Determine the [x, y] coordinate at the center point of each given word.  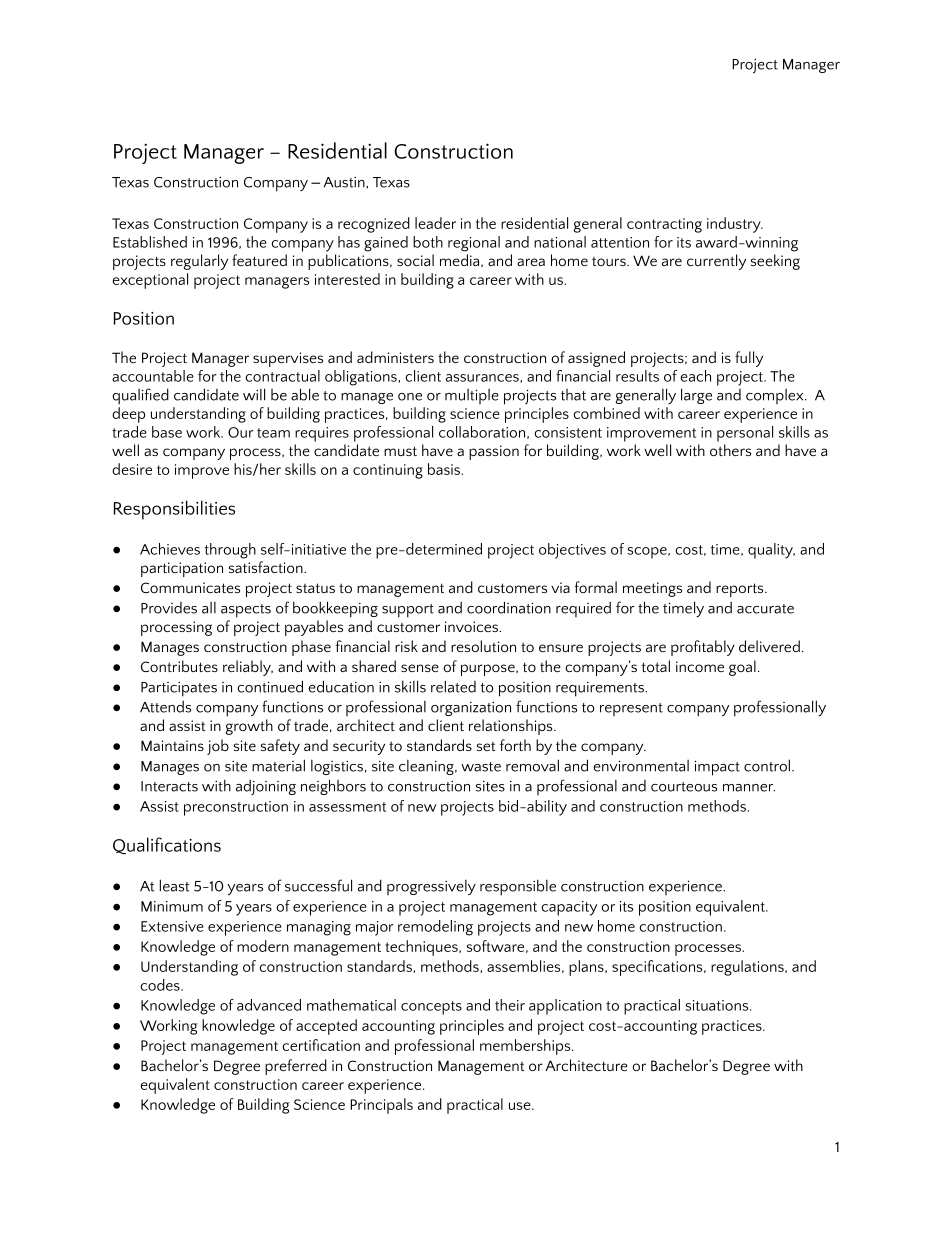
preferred [296, 1067]
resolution [483, 646]
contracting [664, 225]
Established [150, 242]
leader [435, 223]
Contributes [179, 666]
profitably [703, 648]
